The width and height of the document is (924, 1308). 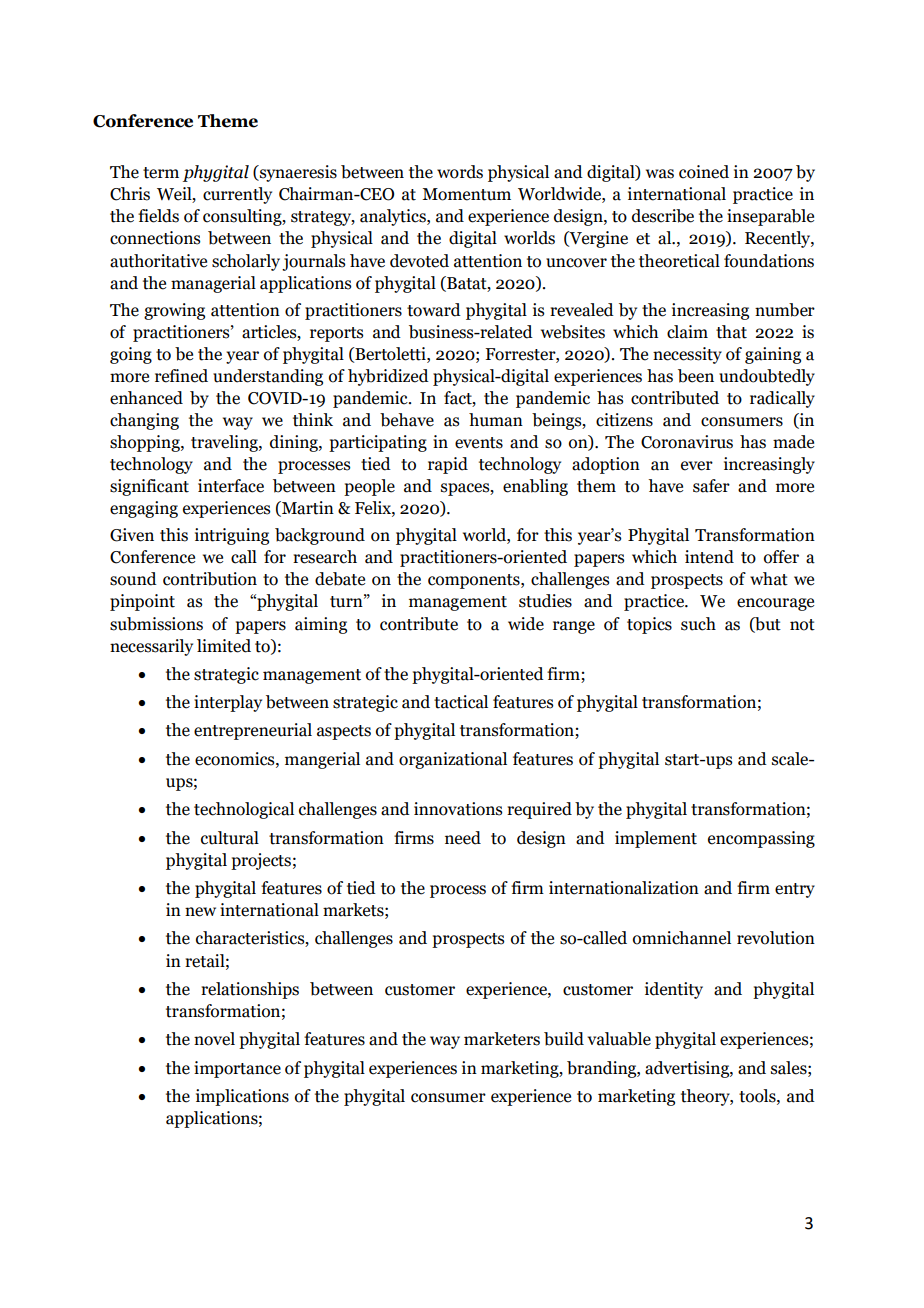 I want to click on currently, so click(x=237, y=195).
